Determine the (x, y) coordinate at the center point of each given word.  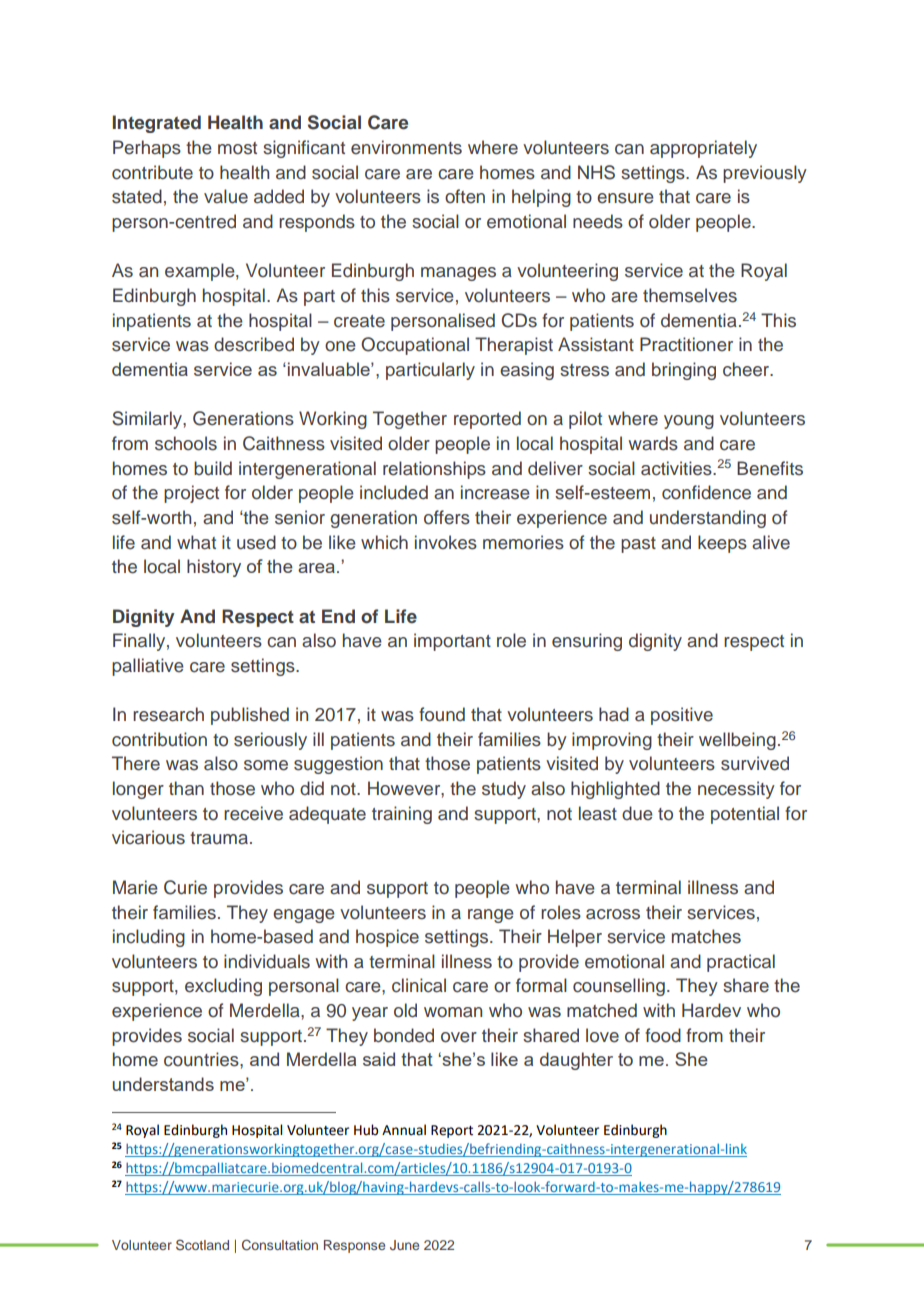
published (250, 716)
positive (682, 716)
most (237, 148)
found (442, 714)
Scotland (202, 1244)
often (465, 196)
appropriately (703, 149)
